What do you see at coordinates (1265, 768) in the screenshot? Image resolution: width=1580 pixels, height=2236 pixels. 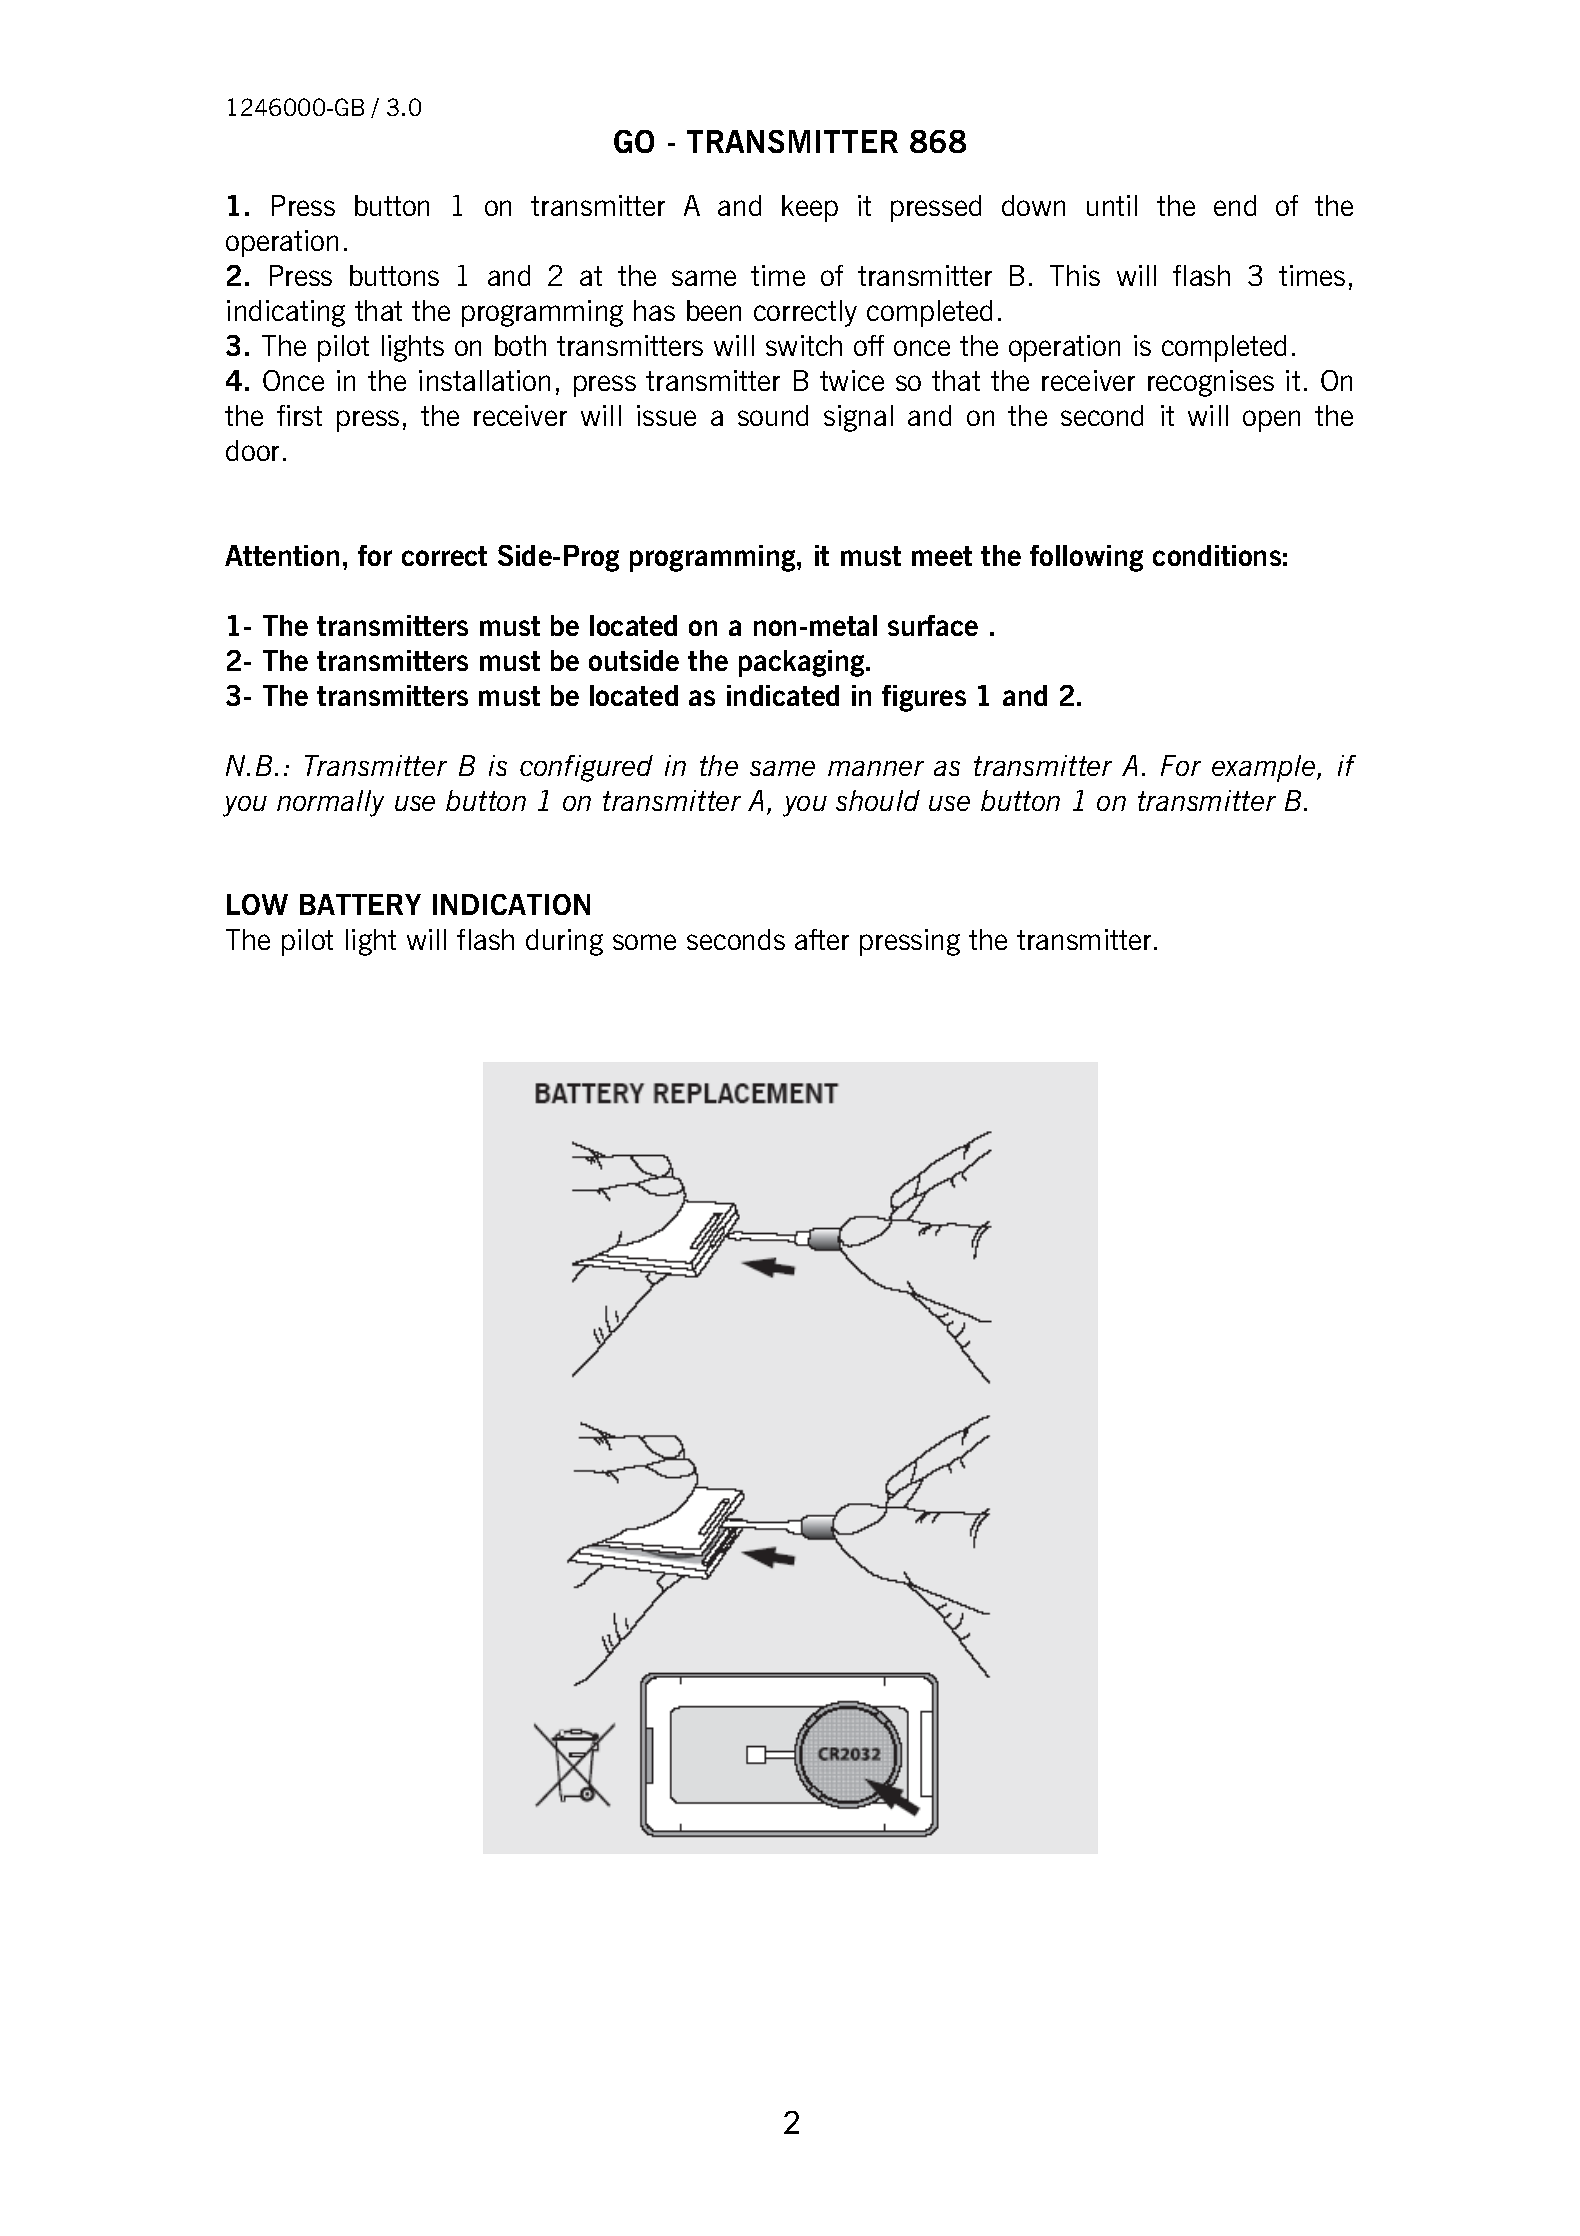 I see `example` at bounding box center [1265, 768].
